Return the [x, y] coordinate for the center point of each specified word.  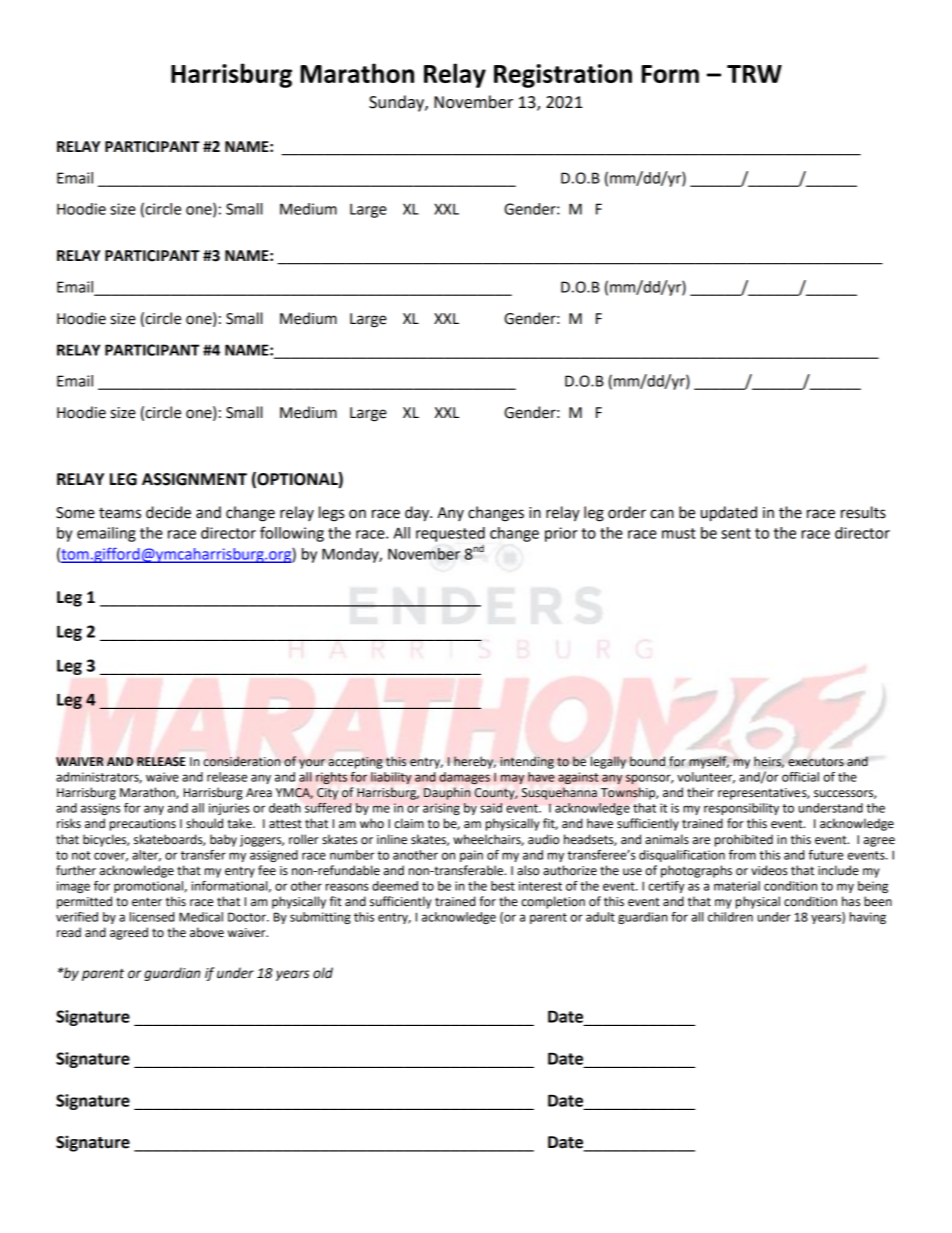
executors [816, 762]
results [863, 512]
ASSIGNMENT [194, 479]
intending [527, 762]
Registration [563, 76]
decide [168, 512]
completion [553, 902]
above [207, 932]
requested [450, 534]
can [662, 514]
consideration [242, 761]
